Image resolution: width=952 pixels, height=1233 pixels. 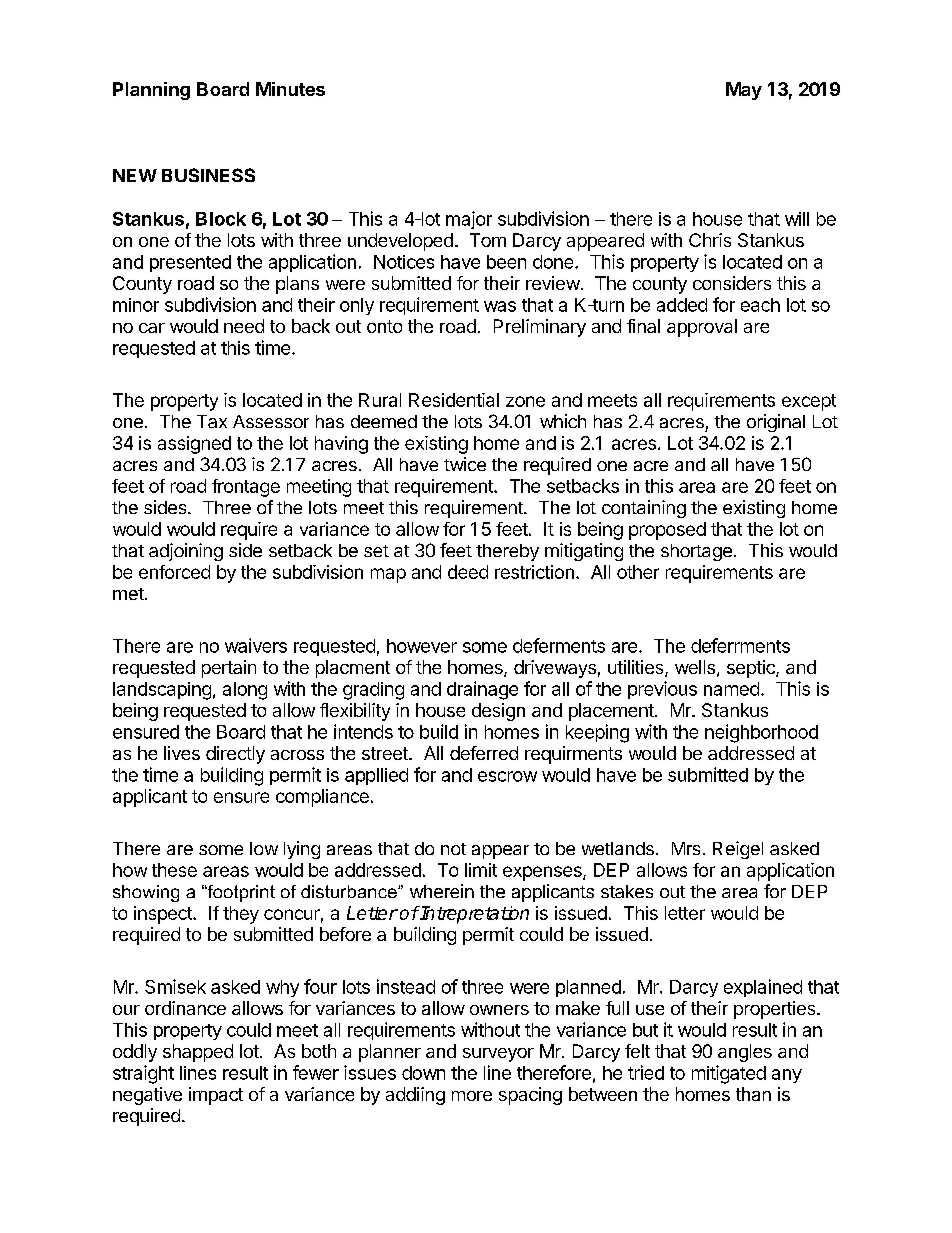 I want to click on approval, so click(x=702, y=328).
